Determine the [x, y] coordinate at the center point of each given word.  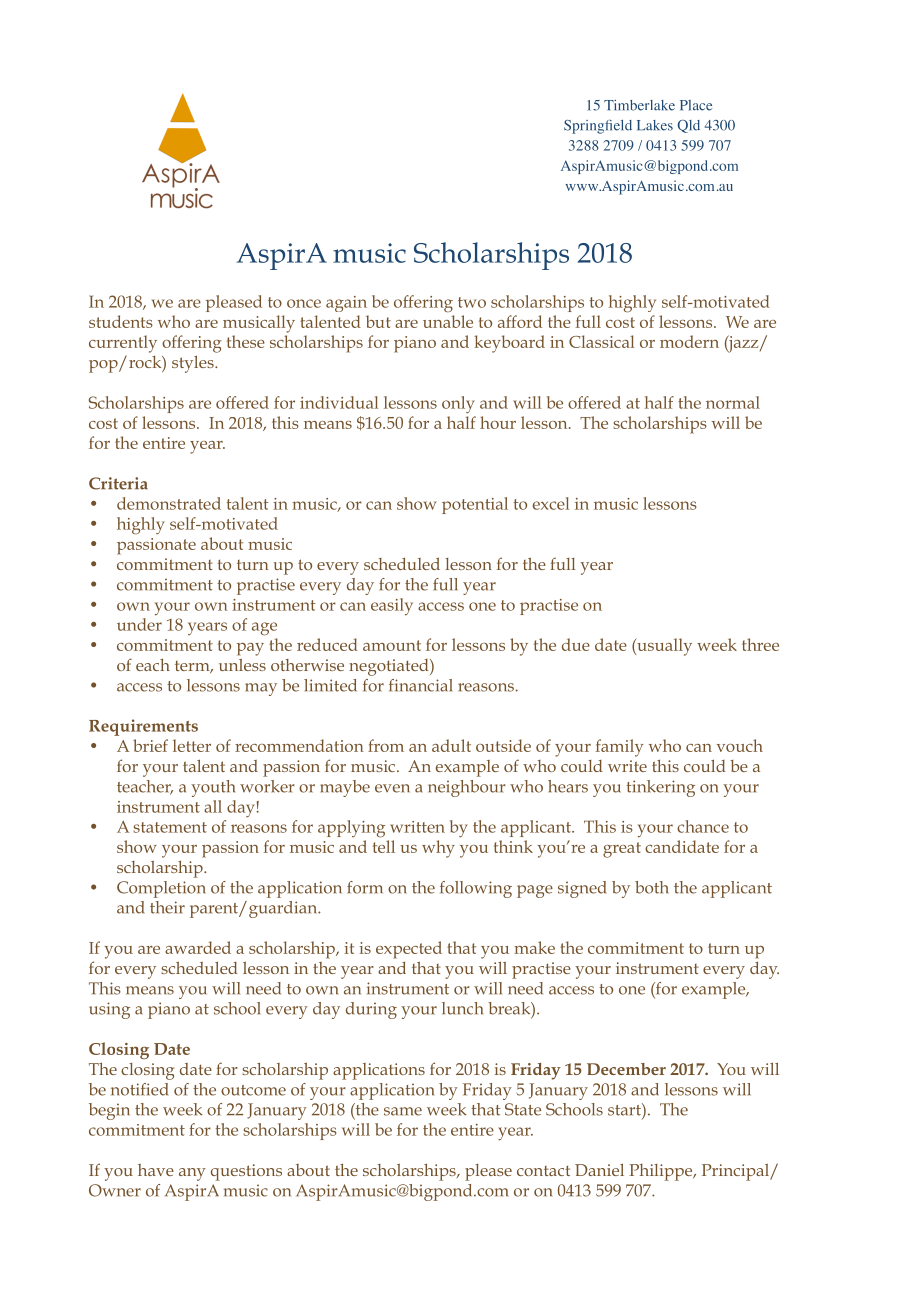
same [403, 1111]
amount [392, 645]
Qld [689, 126]
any [192, 1174]
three [760, 644]
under [139, 624]
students [121, 321]
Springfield [598, 127]
